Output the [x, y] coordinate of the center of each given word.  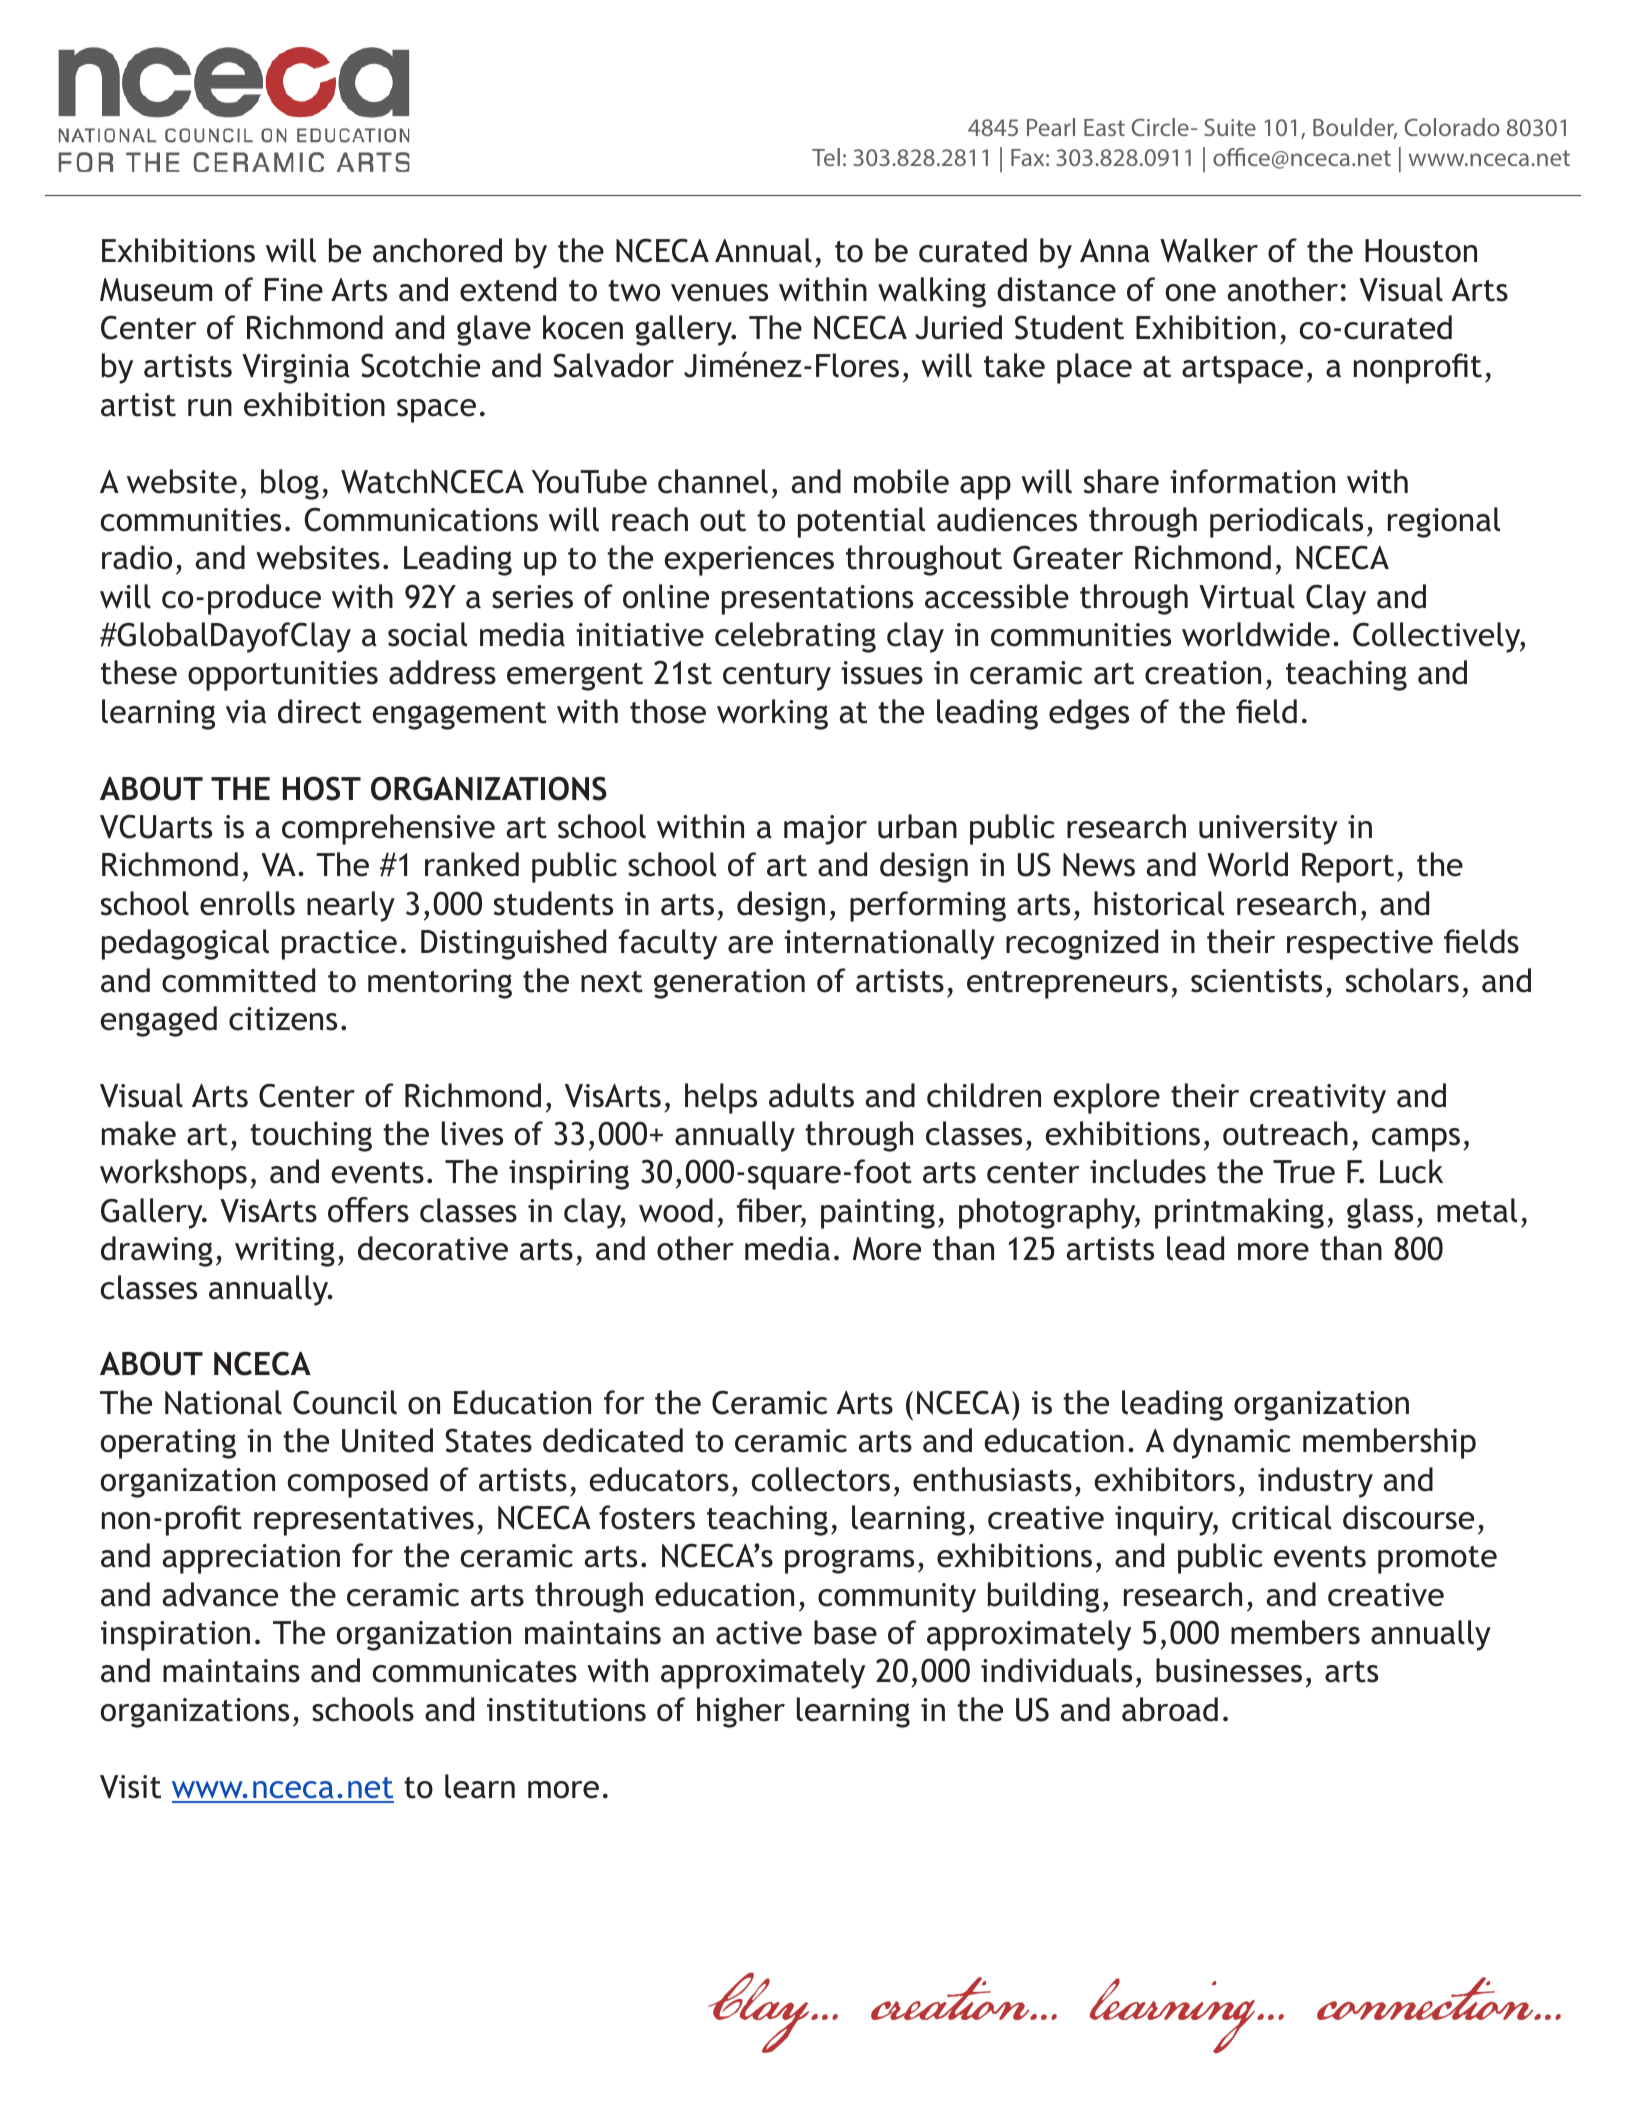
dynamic [1232, 1443]
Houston [1421, 251]
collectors [821, 1479]
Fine [294, 290]
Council [345, 1402]
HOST [322, 788]
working [772, 714]
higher [741, 1712]
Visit [130, 1787]
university [1268, 830]
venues [719, 293]
